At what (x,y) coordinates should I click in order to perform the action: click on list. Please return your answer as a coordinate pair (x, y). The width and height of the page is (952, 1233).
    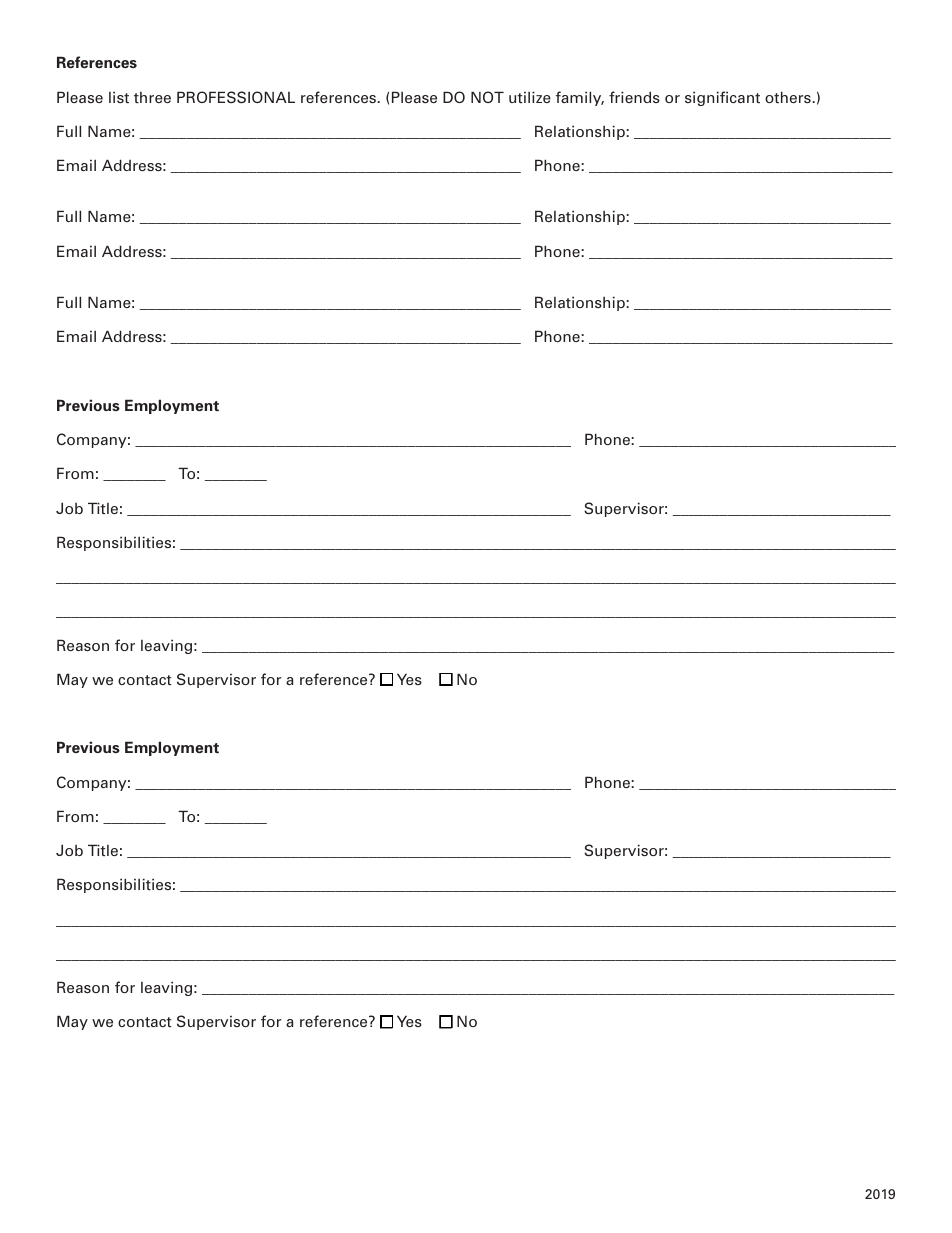
    Looking at the image, I should click on (119, 97).
